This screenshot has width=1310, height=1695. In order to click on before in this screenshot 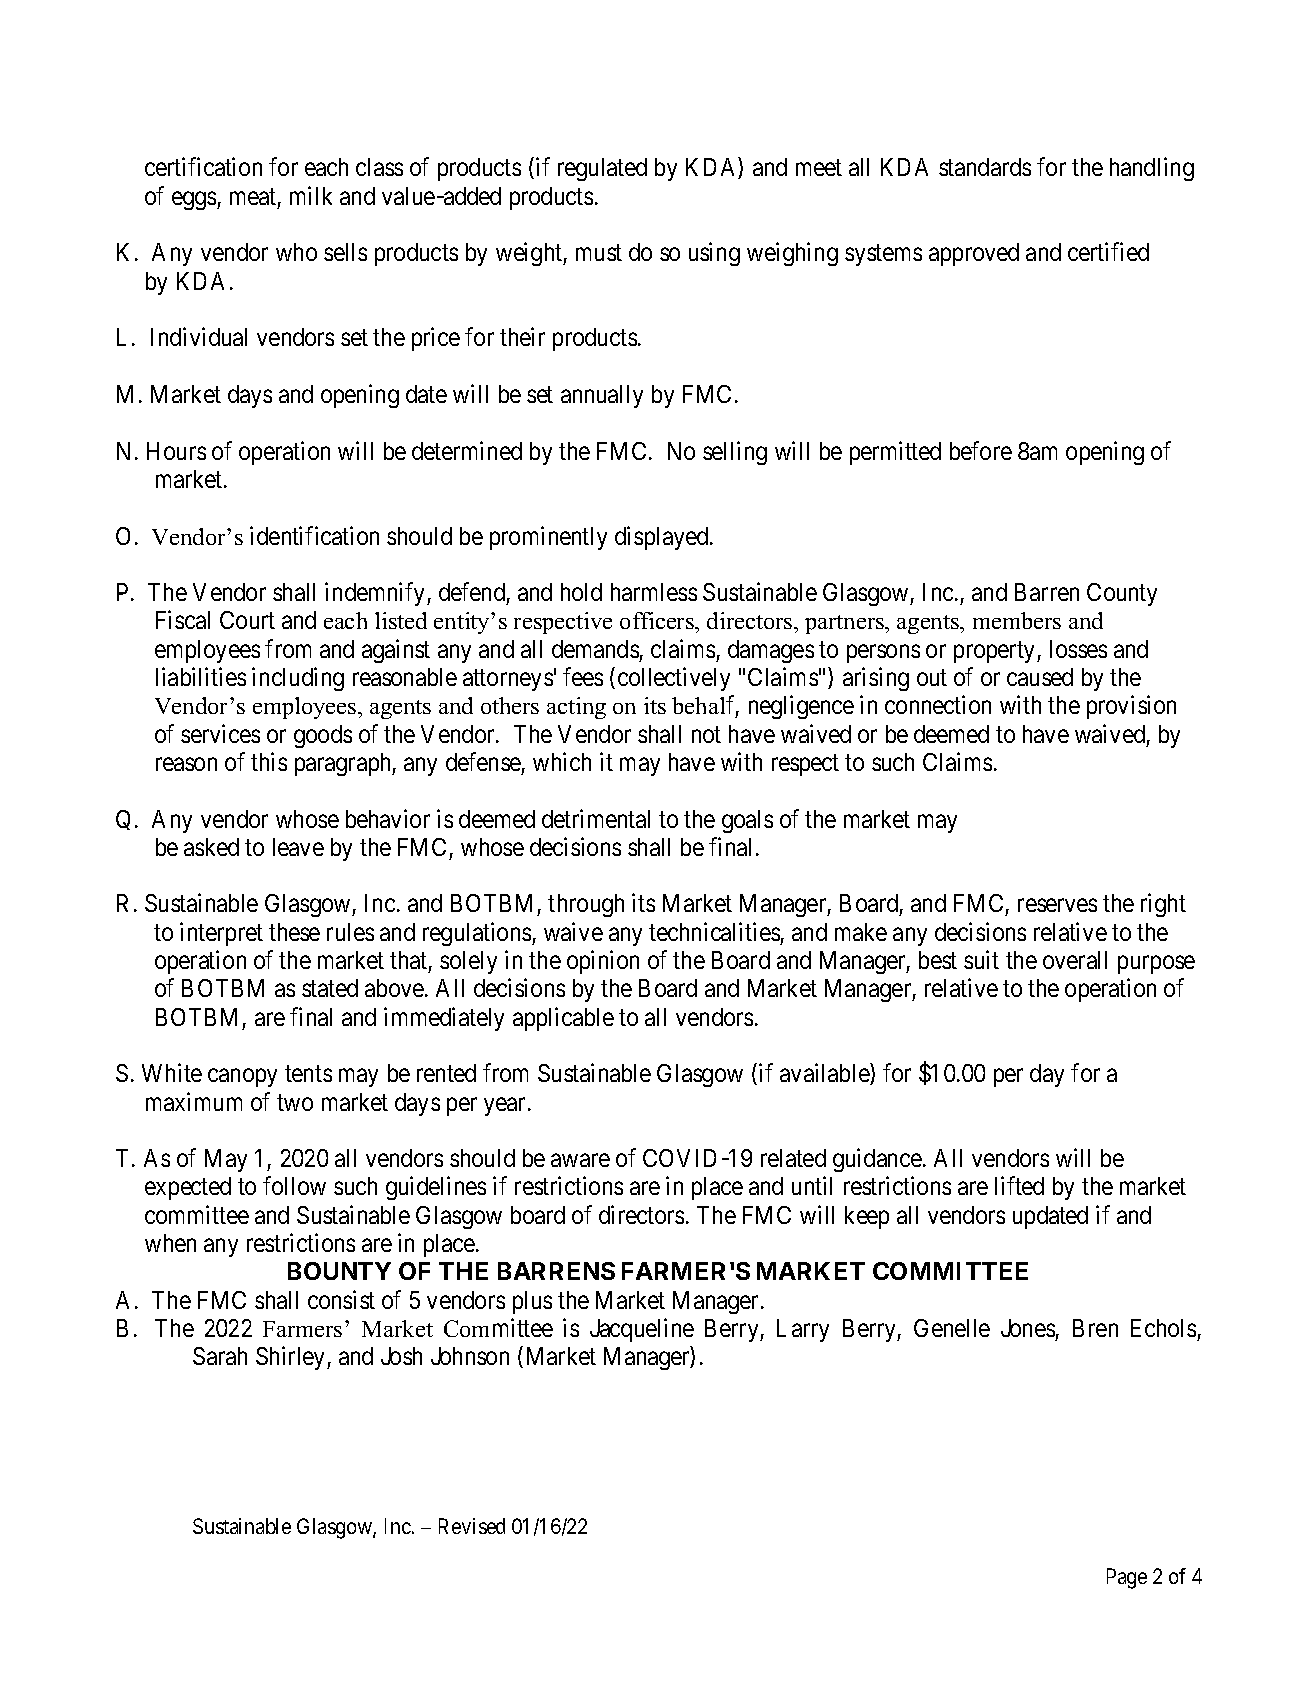, I will do `click(981, 450)`.
